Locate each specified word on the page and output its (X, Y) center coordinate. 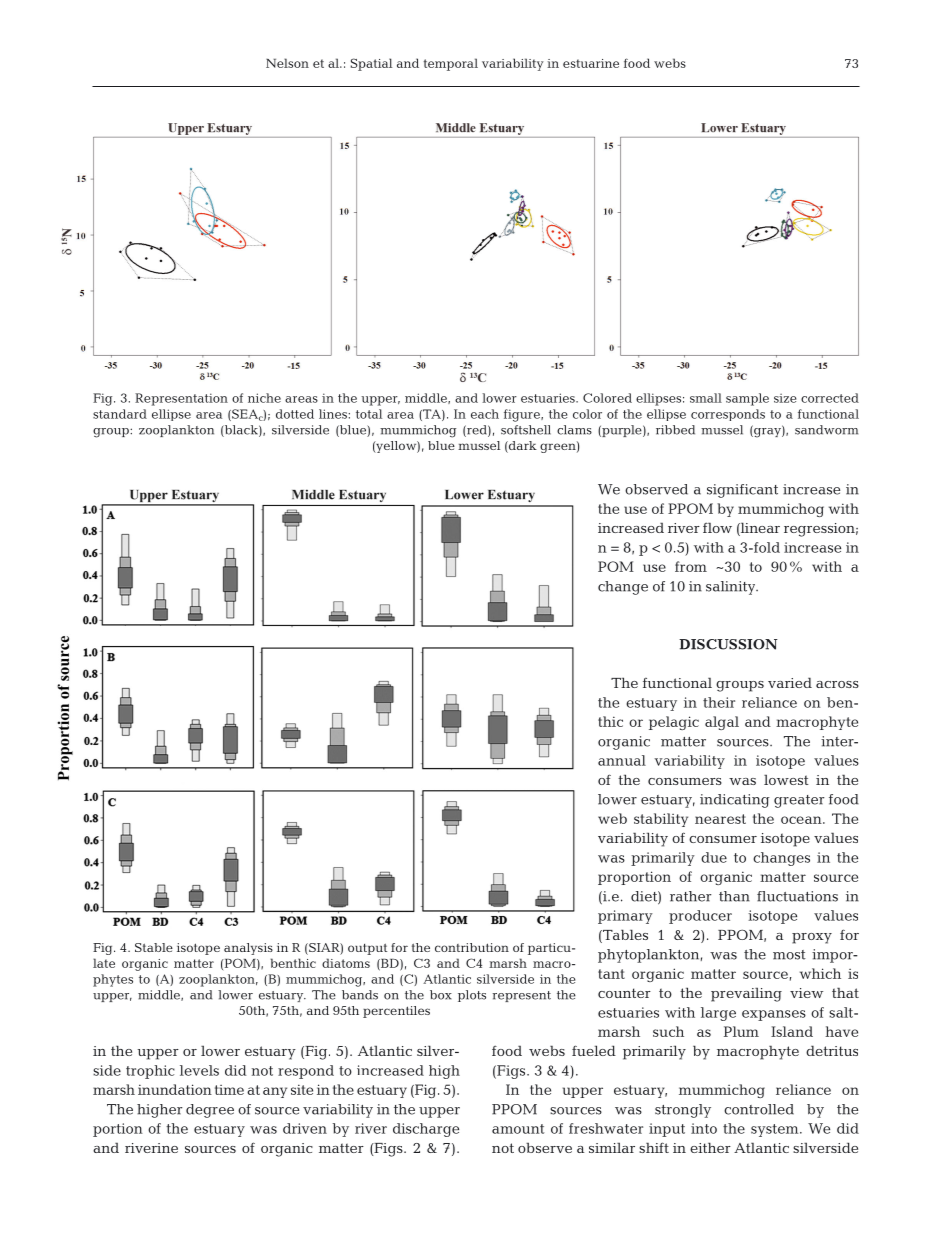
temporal (450, 64)
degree (210, 1111)
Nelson (287, 63)
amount (518, 1129)
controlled (759, 1109)
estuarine (591, 63)
